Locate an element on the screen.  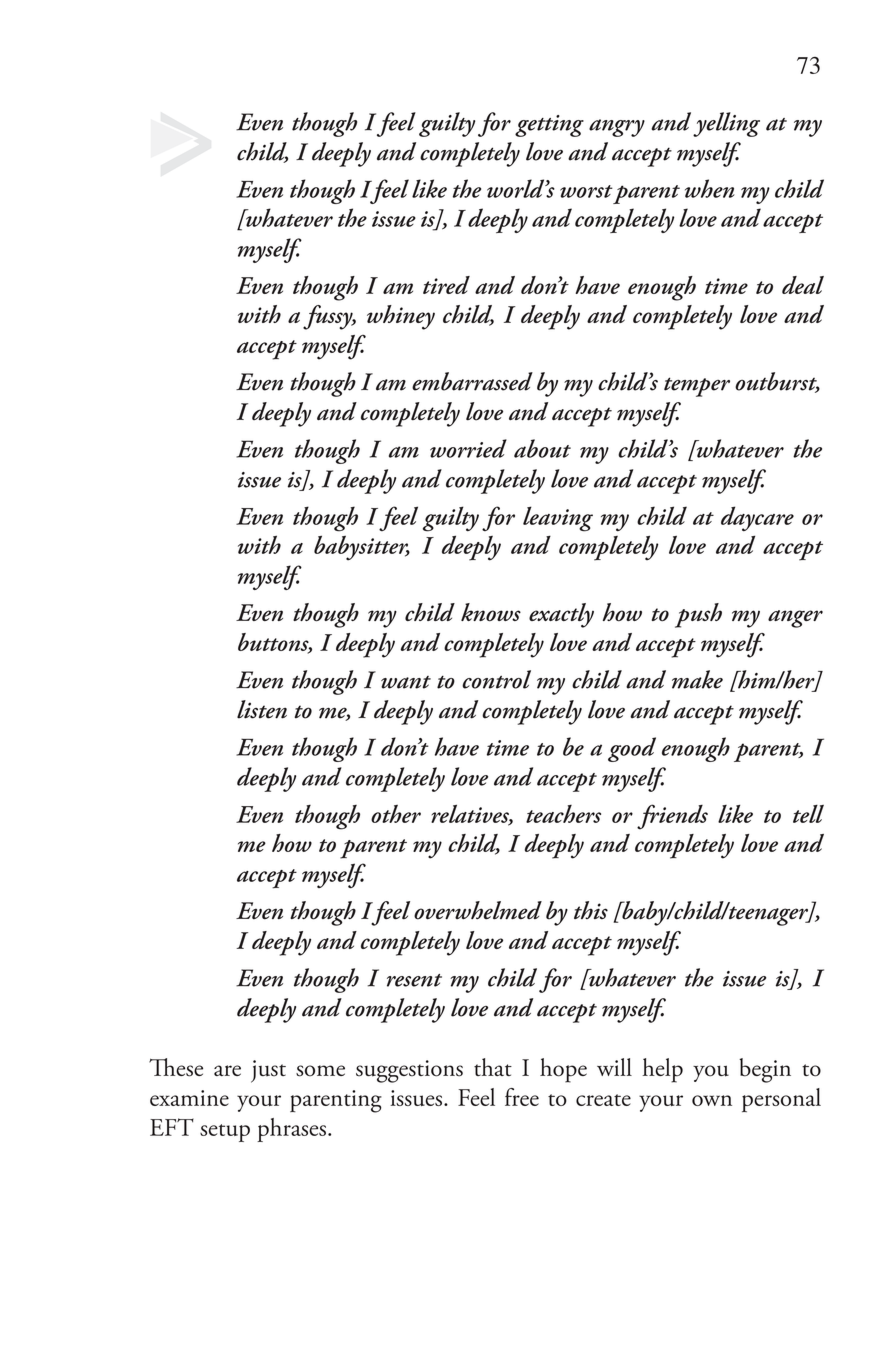
listen is located at coordinates (262, 709).
